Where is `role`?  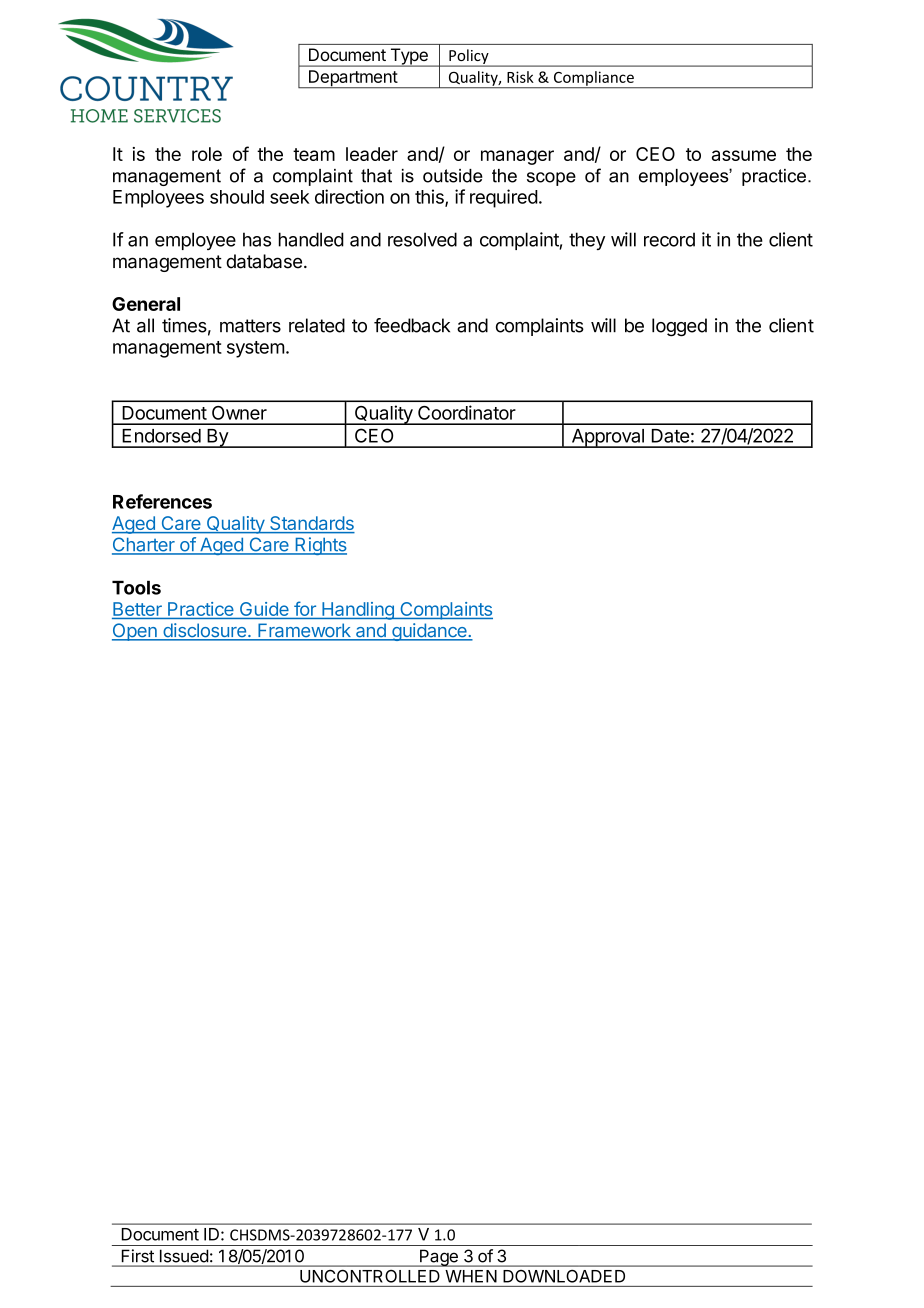 role is located at coordinates (207, 154).
